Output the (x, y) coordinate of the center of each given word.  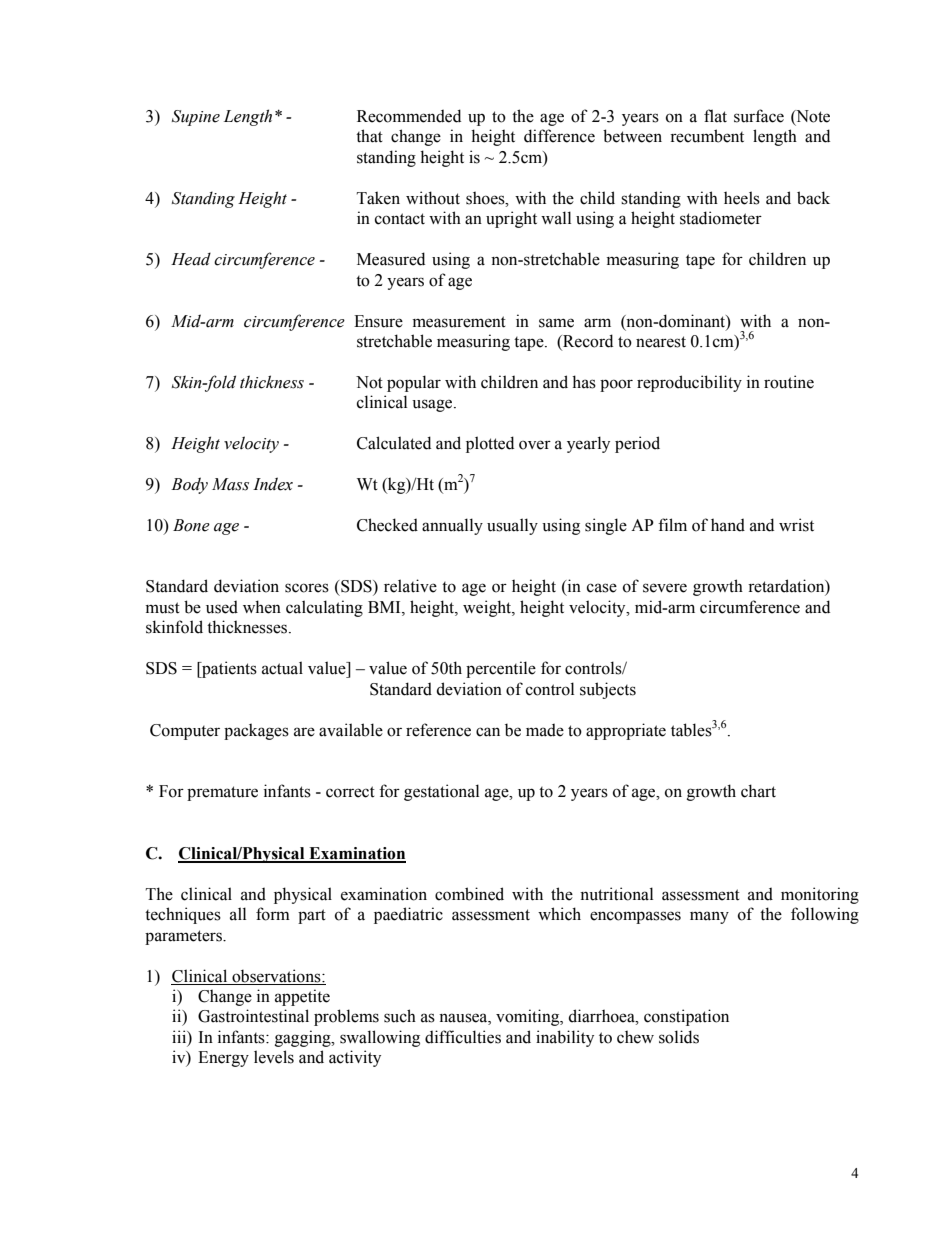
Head (191, 259)
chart (758, 791)
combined (469, 894)
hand (728, 525)
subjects (608, 690)
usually (512, 526)
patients (228, 669)
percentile (501, 669)
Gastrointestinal (253, 1016)
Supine (196, 118)
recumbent (707, 136)
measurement (459, 322)
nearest (661, 342)
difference (559, 136)
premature (222, 793)
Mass (230, 484)
